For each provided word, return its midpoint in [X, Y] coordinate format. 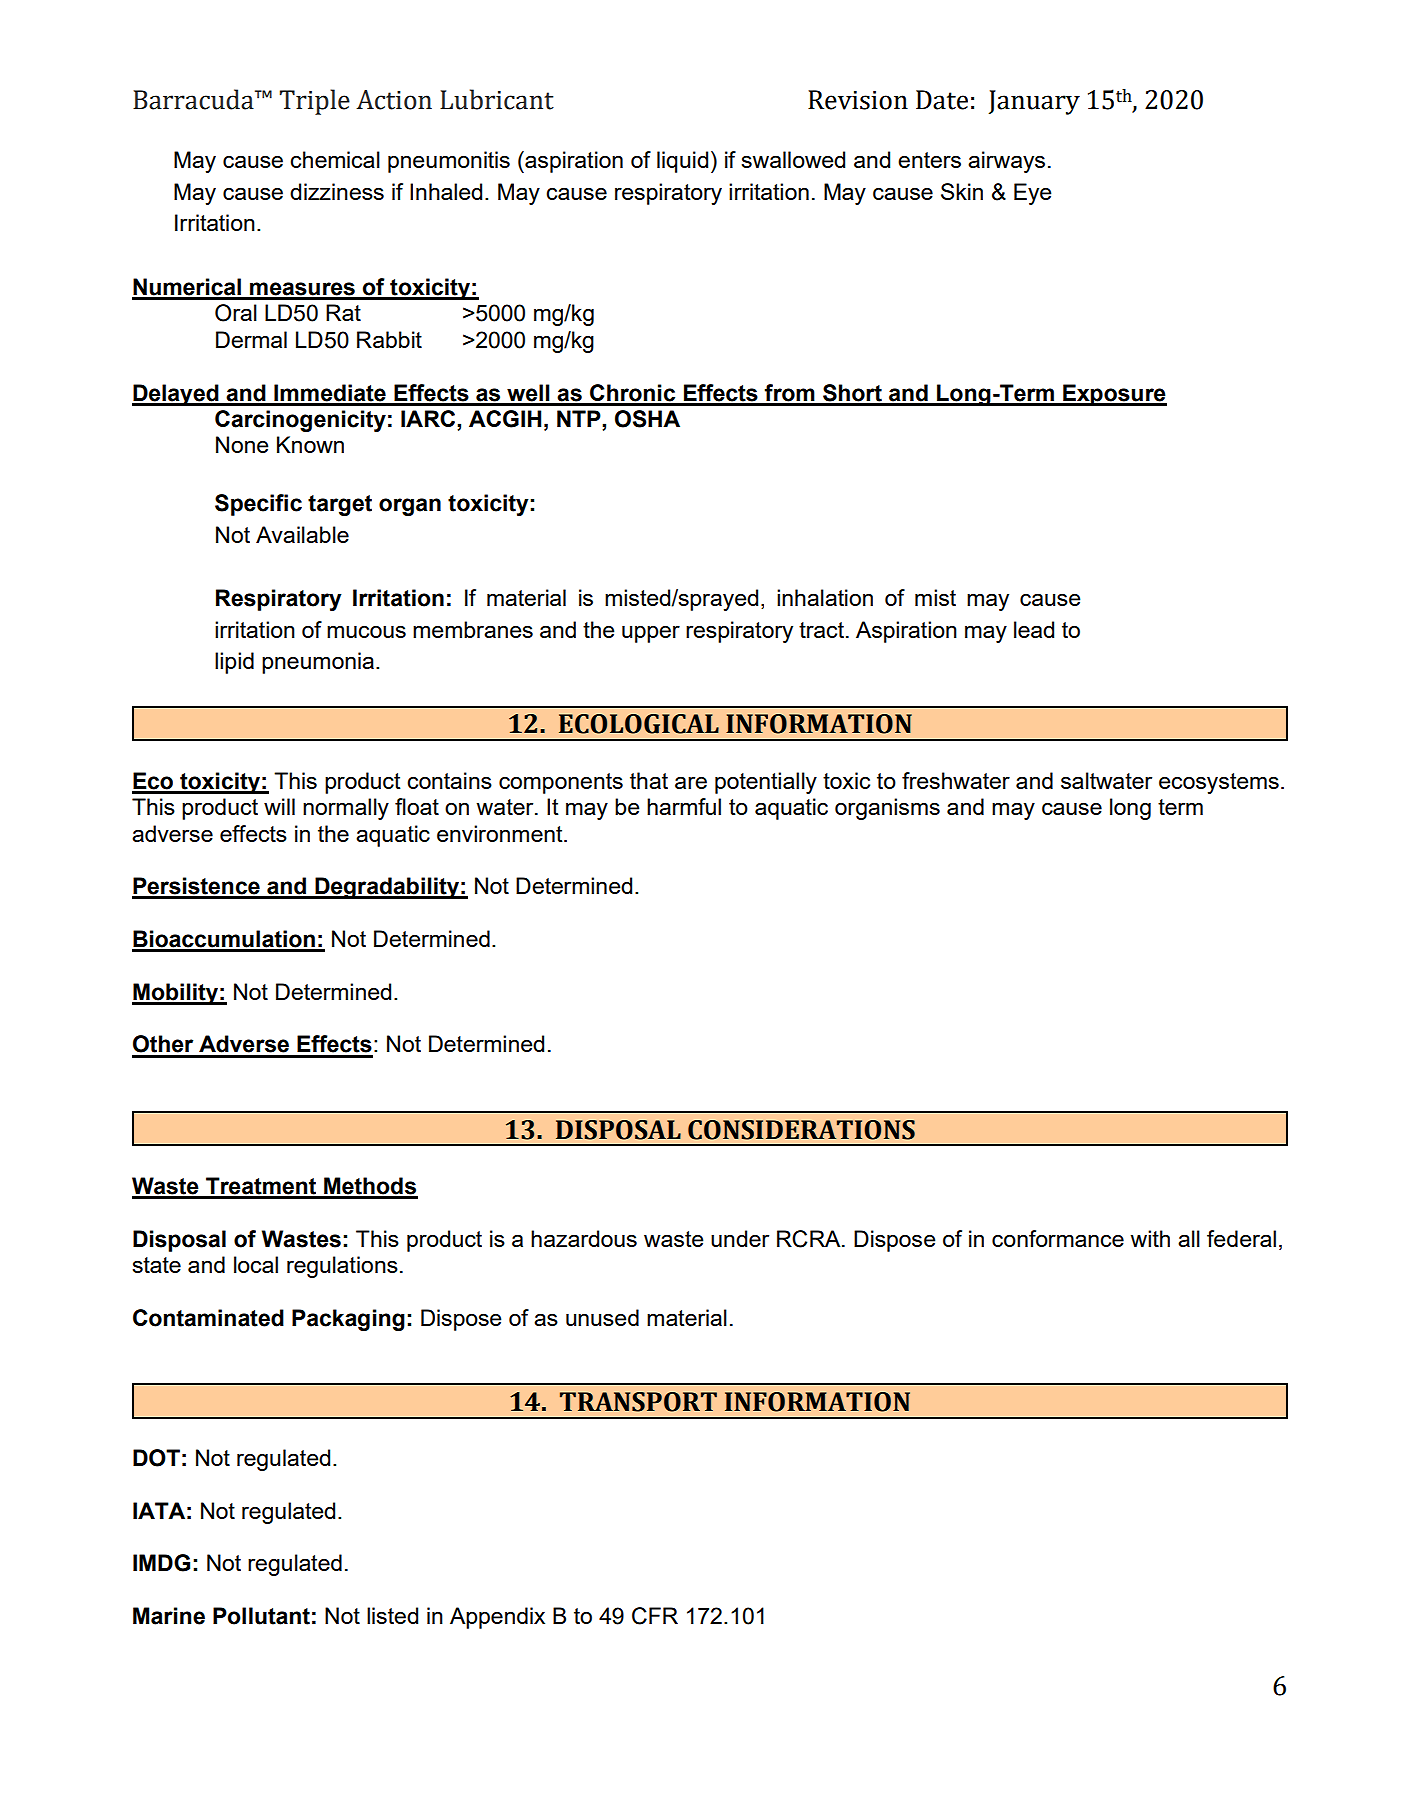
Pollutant [261, 1616]
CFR [655, 1616]
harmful [684, 806]
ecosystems [1219, 783]
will [279, 806]
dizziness [337, 191]
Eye [1032, 194]
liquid [682, 162]
